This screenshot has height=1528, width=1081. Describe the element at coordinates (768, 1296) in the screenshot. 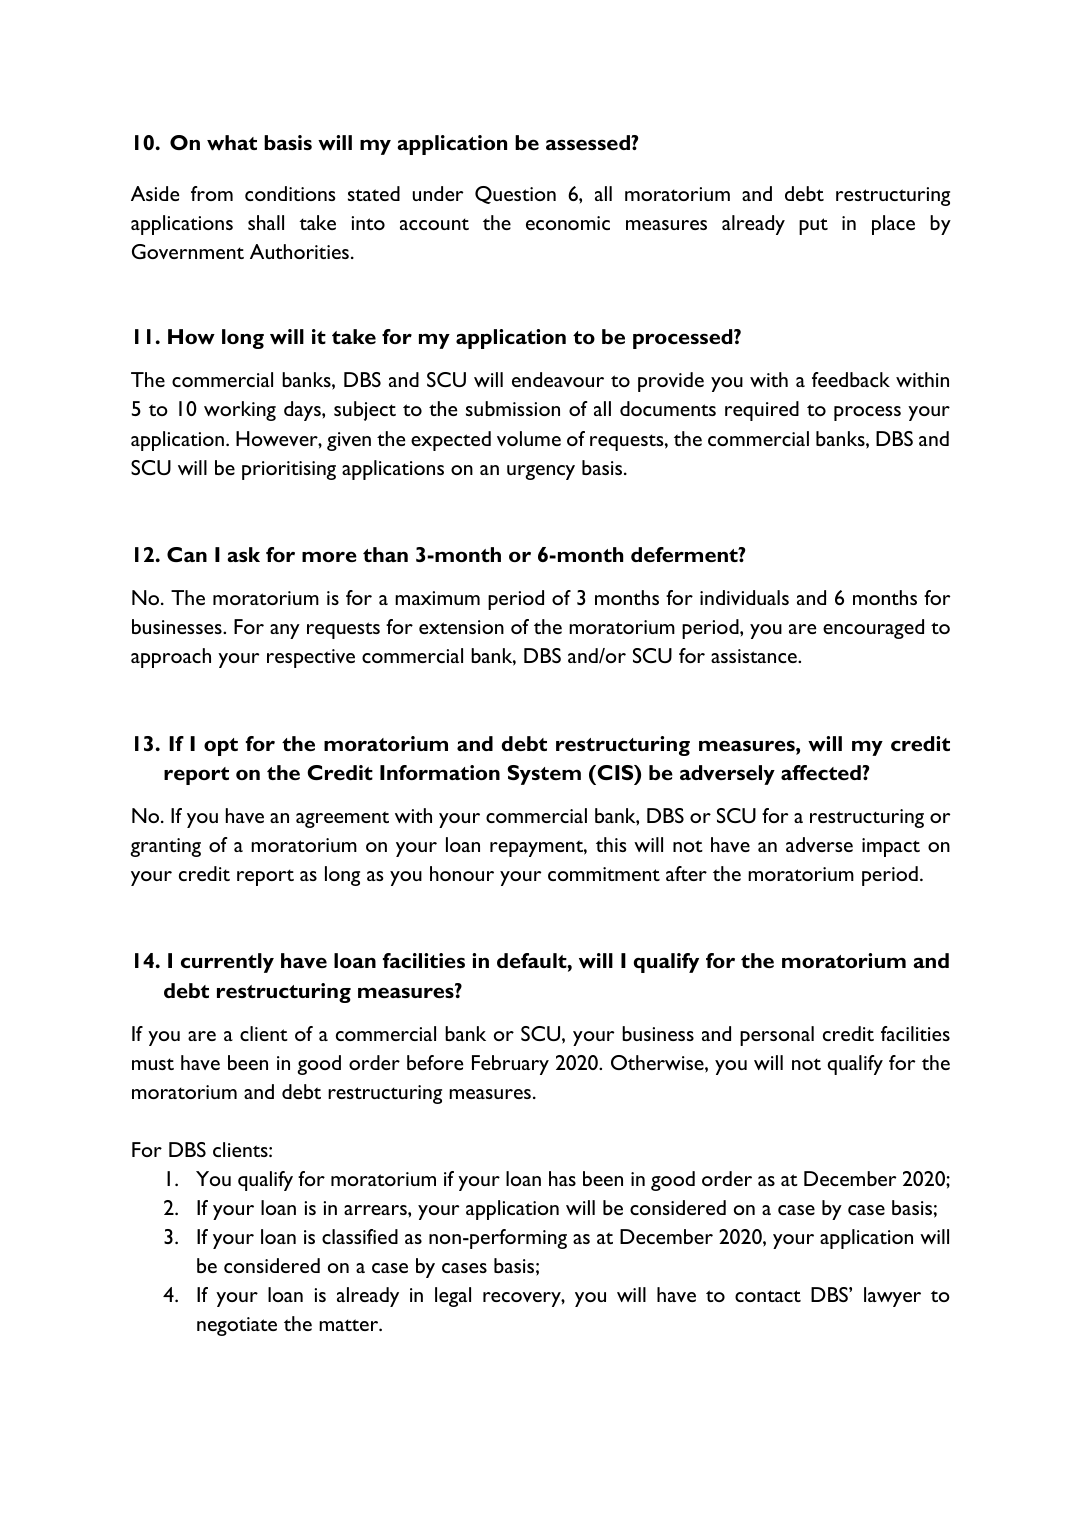

I see `contact` at that location.
